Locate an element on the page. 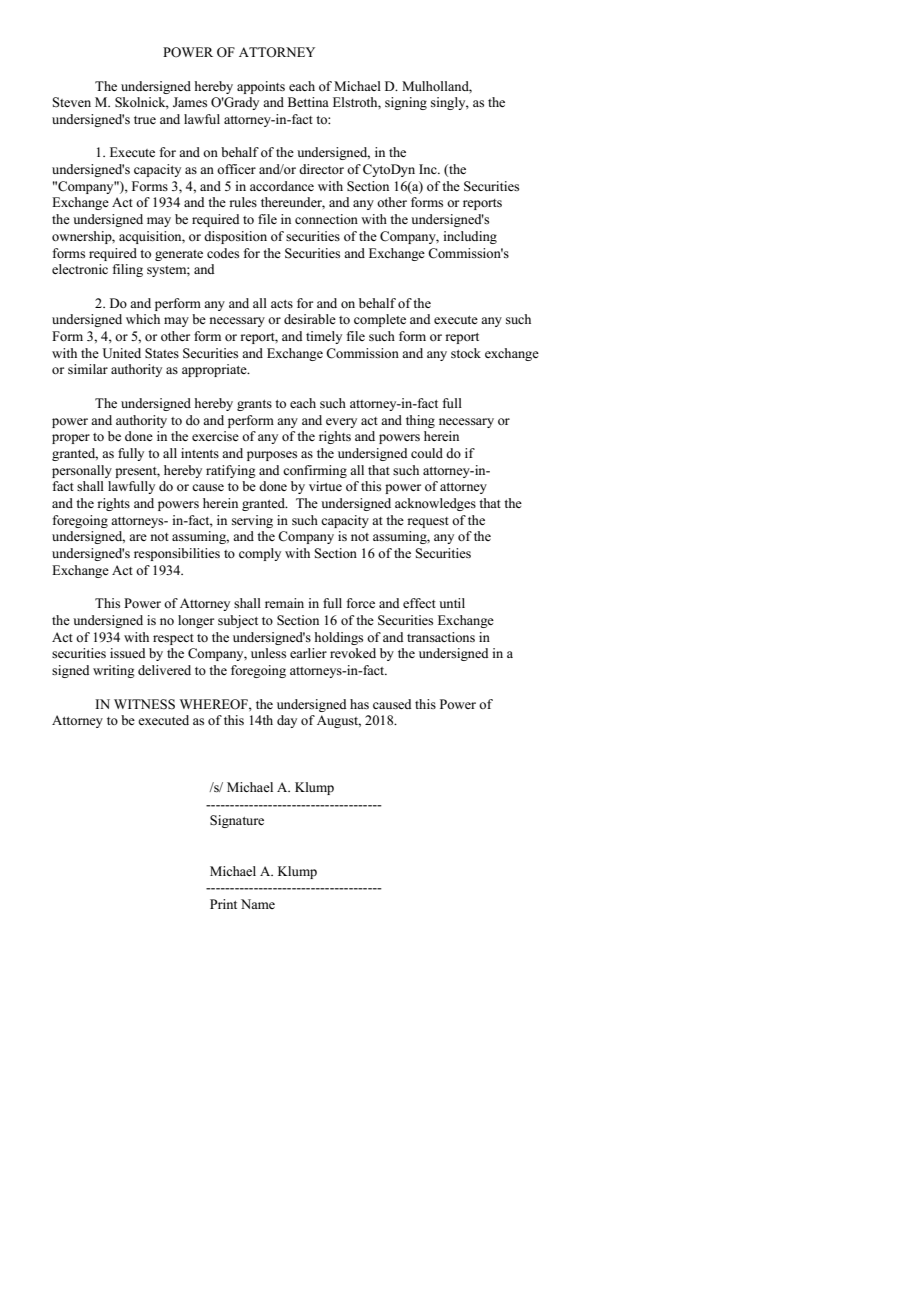 Image resolution: width=924 pixels, height=1308 pixels. signing is located at coordinates (406, 103).
